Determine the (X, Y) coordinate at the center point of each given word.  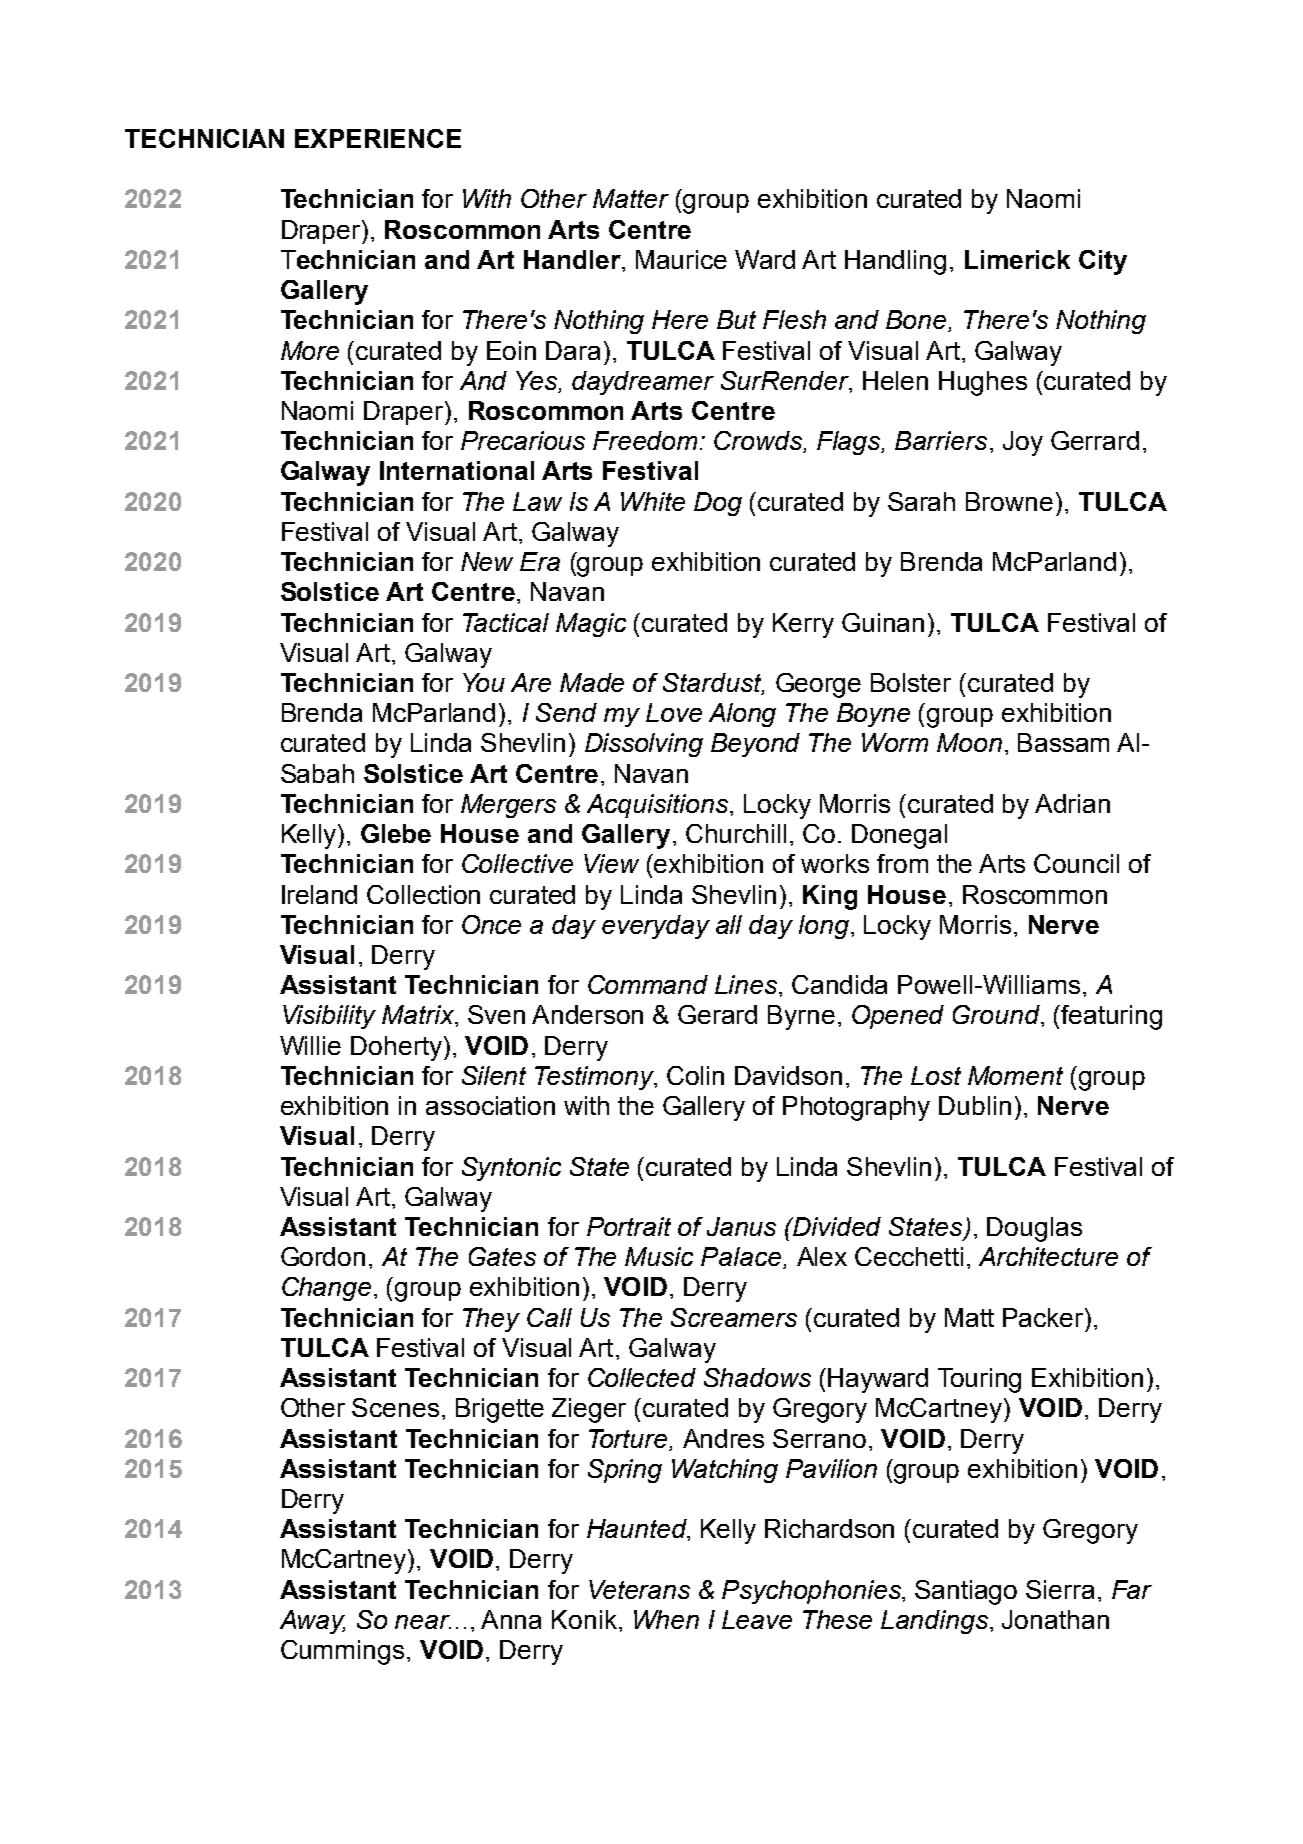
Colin (695, 1075)
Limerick (1017, 259)
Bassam (1063, 742)
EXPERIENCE (378, 138)
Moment (1015, 1075)
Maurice (681, 259)
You (484, 682)
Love (674, 712)
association (490, 1105)
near (423, 1622)
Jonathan (1055, 1619)
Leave (757, 1619)
